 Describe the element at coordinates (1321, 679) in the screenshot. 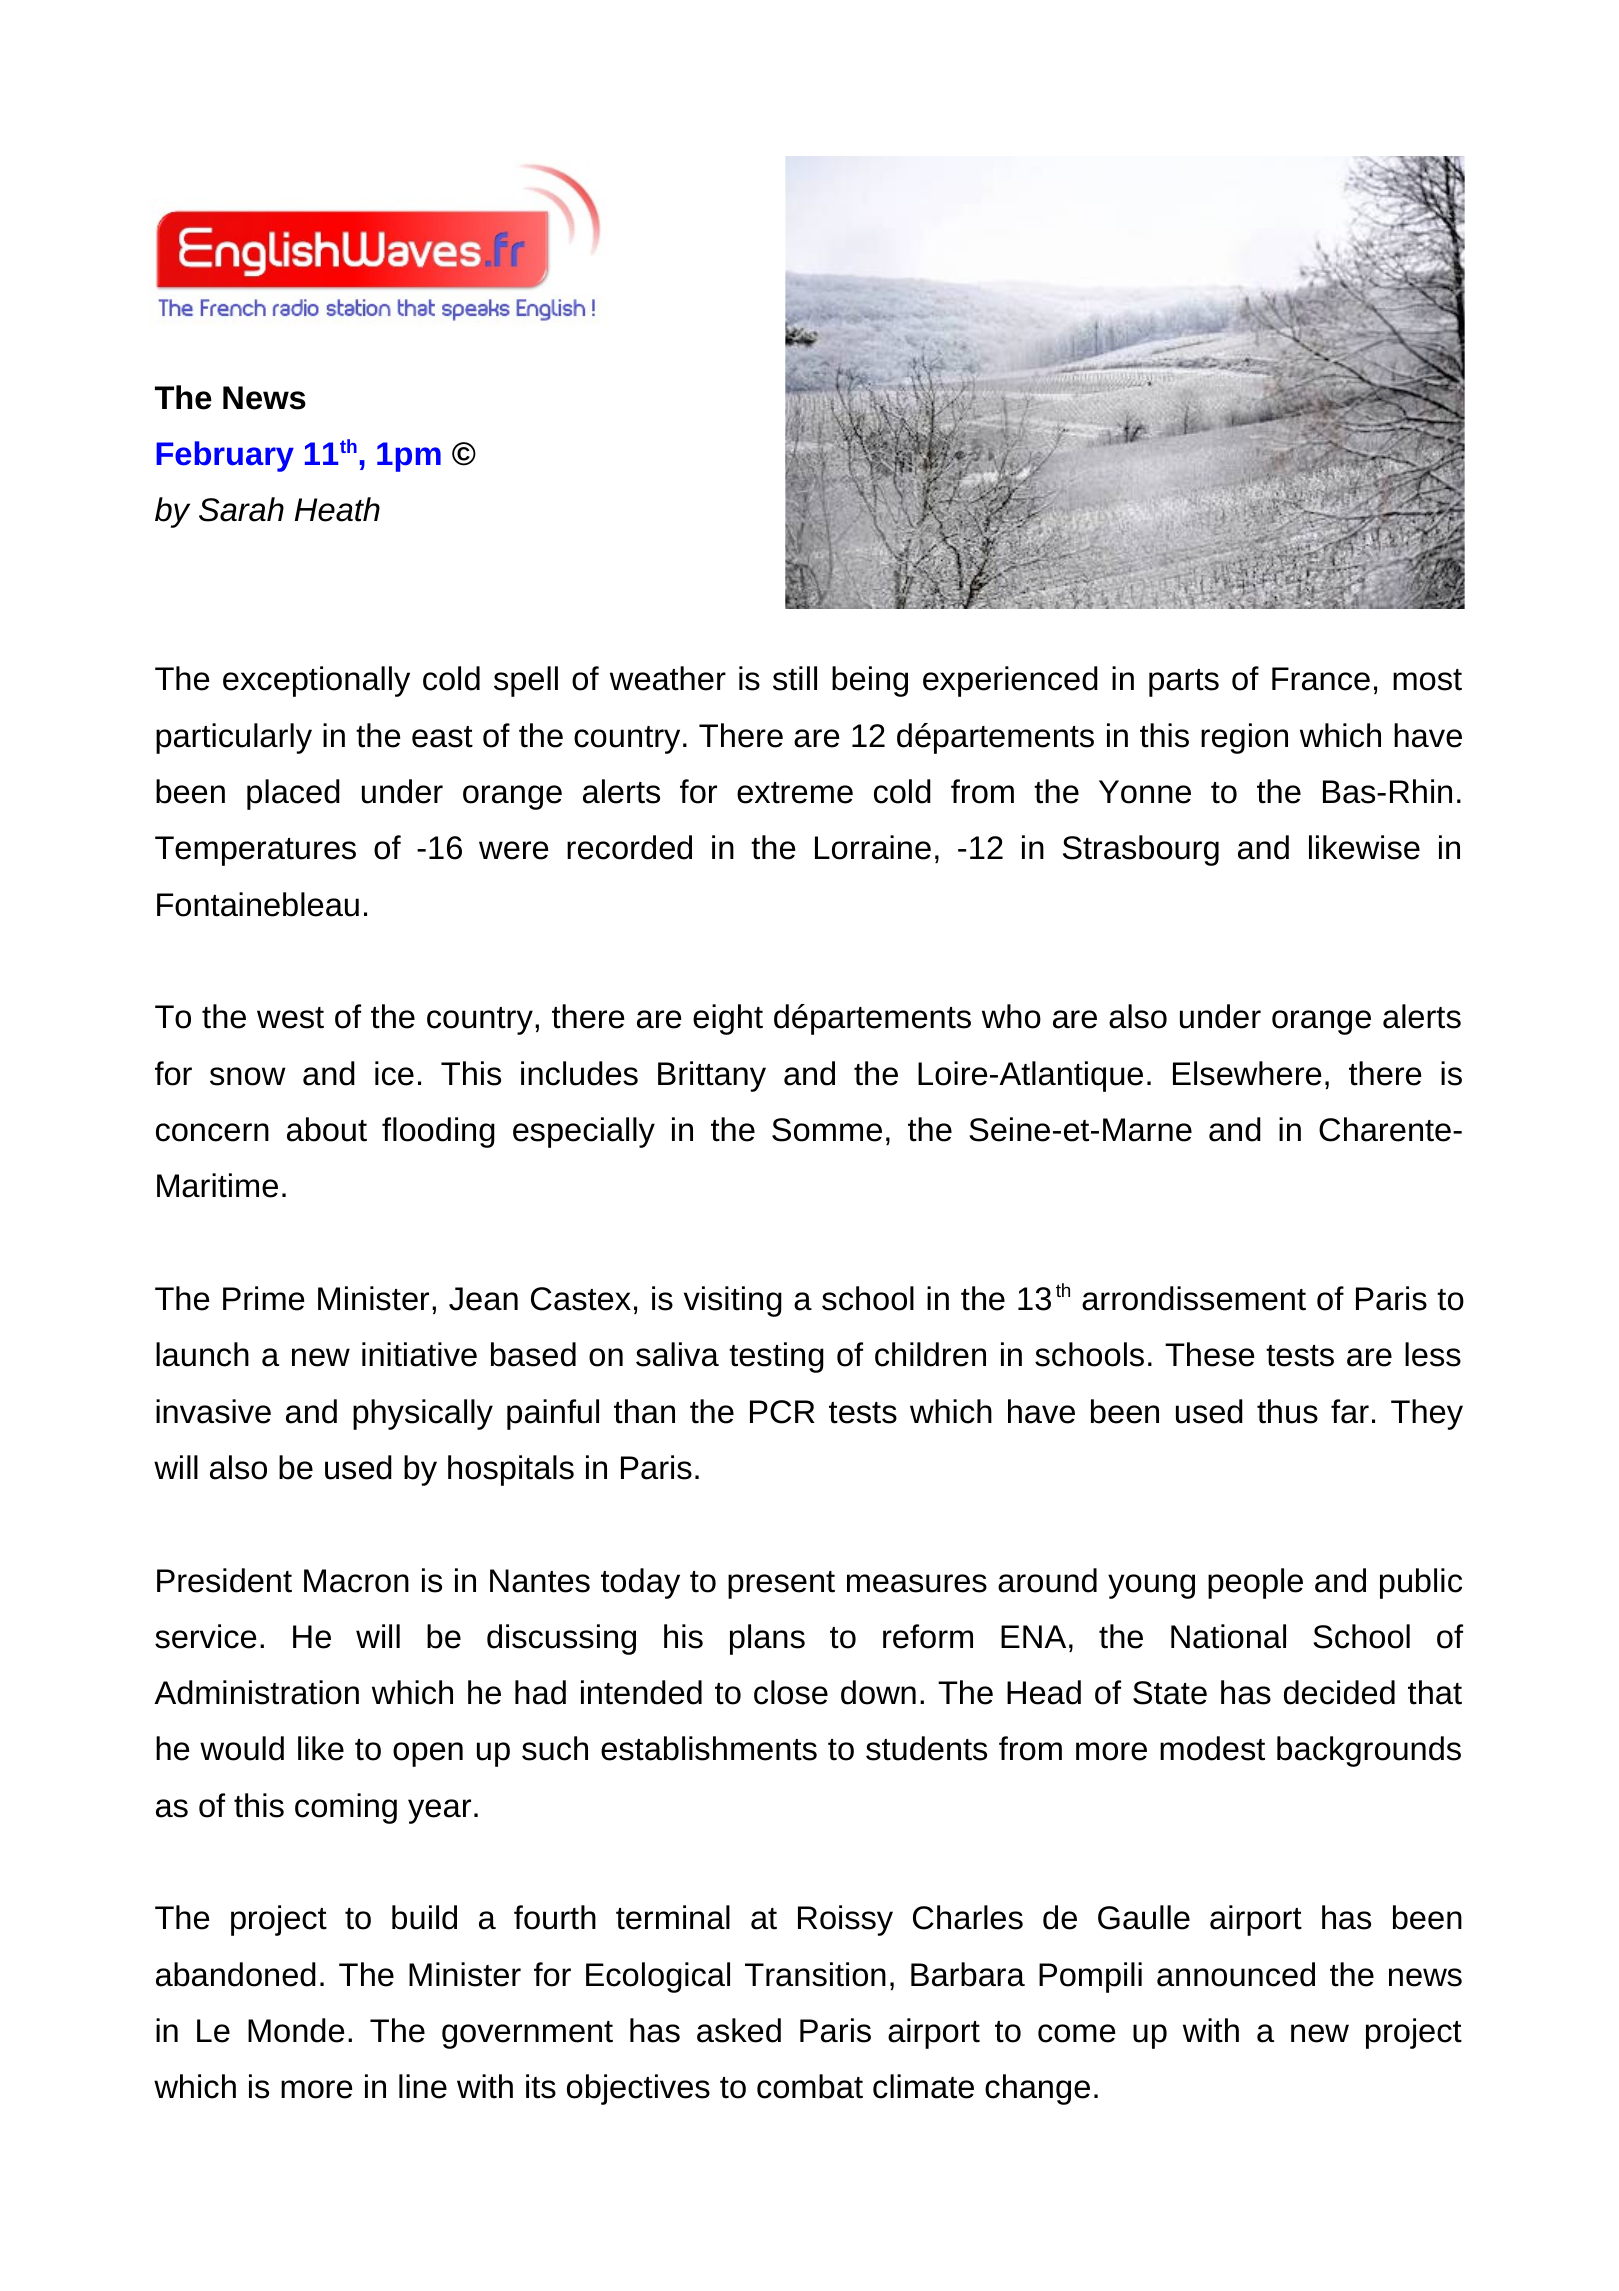

I see `France` at that location.
